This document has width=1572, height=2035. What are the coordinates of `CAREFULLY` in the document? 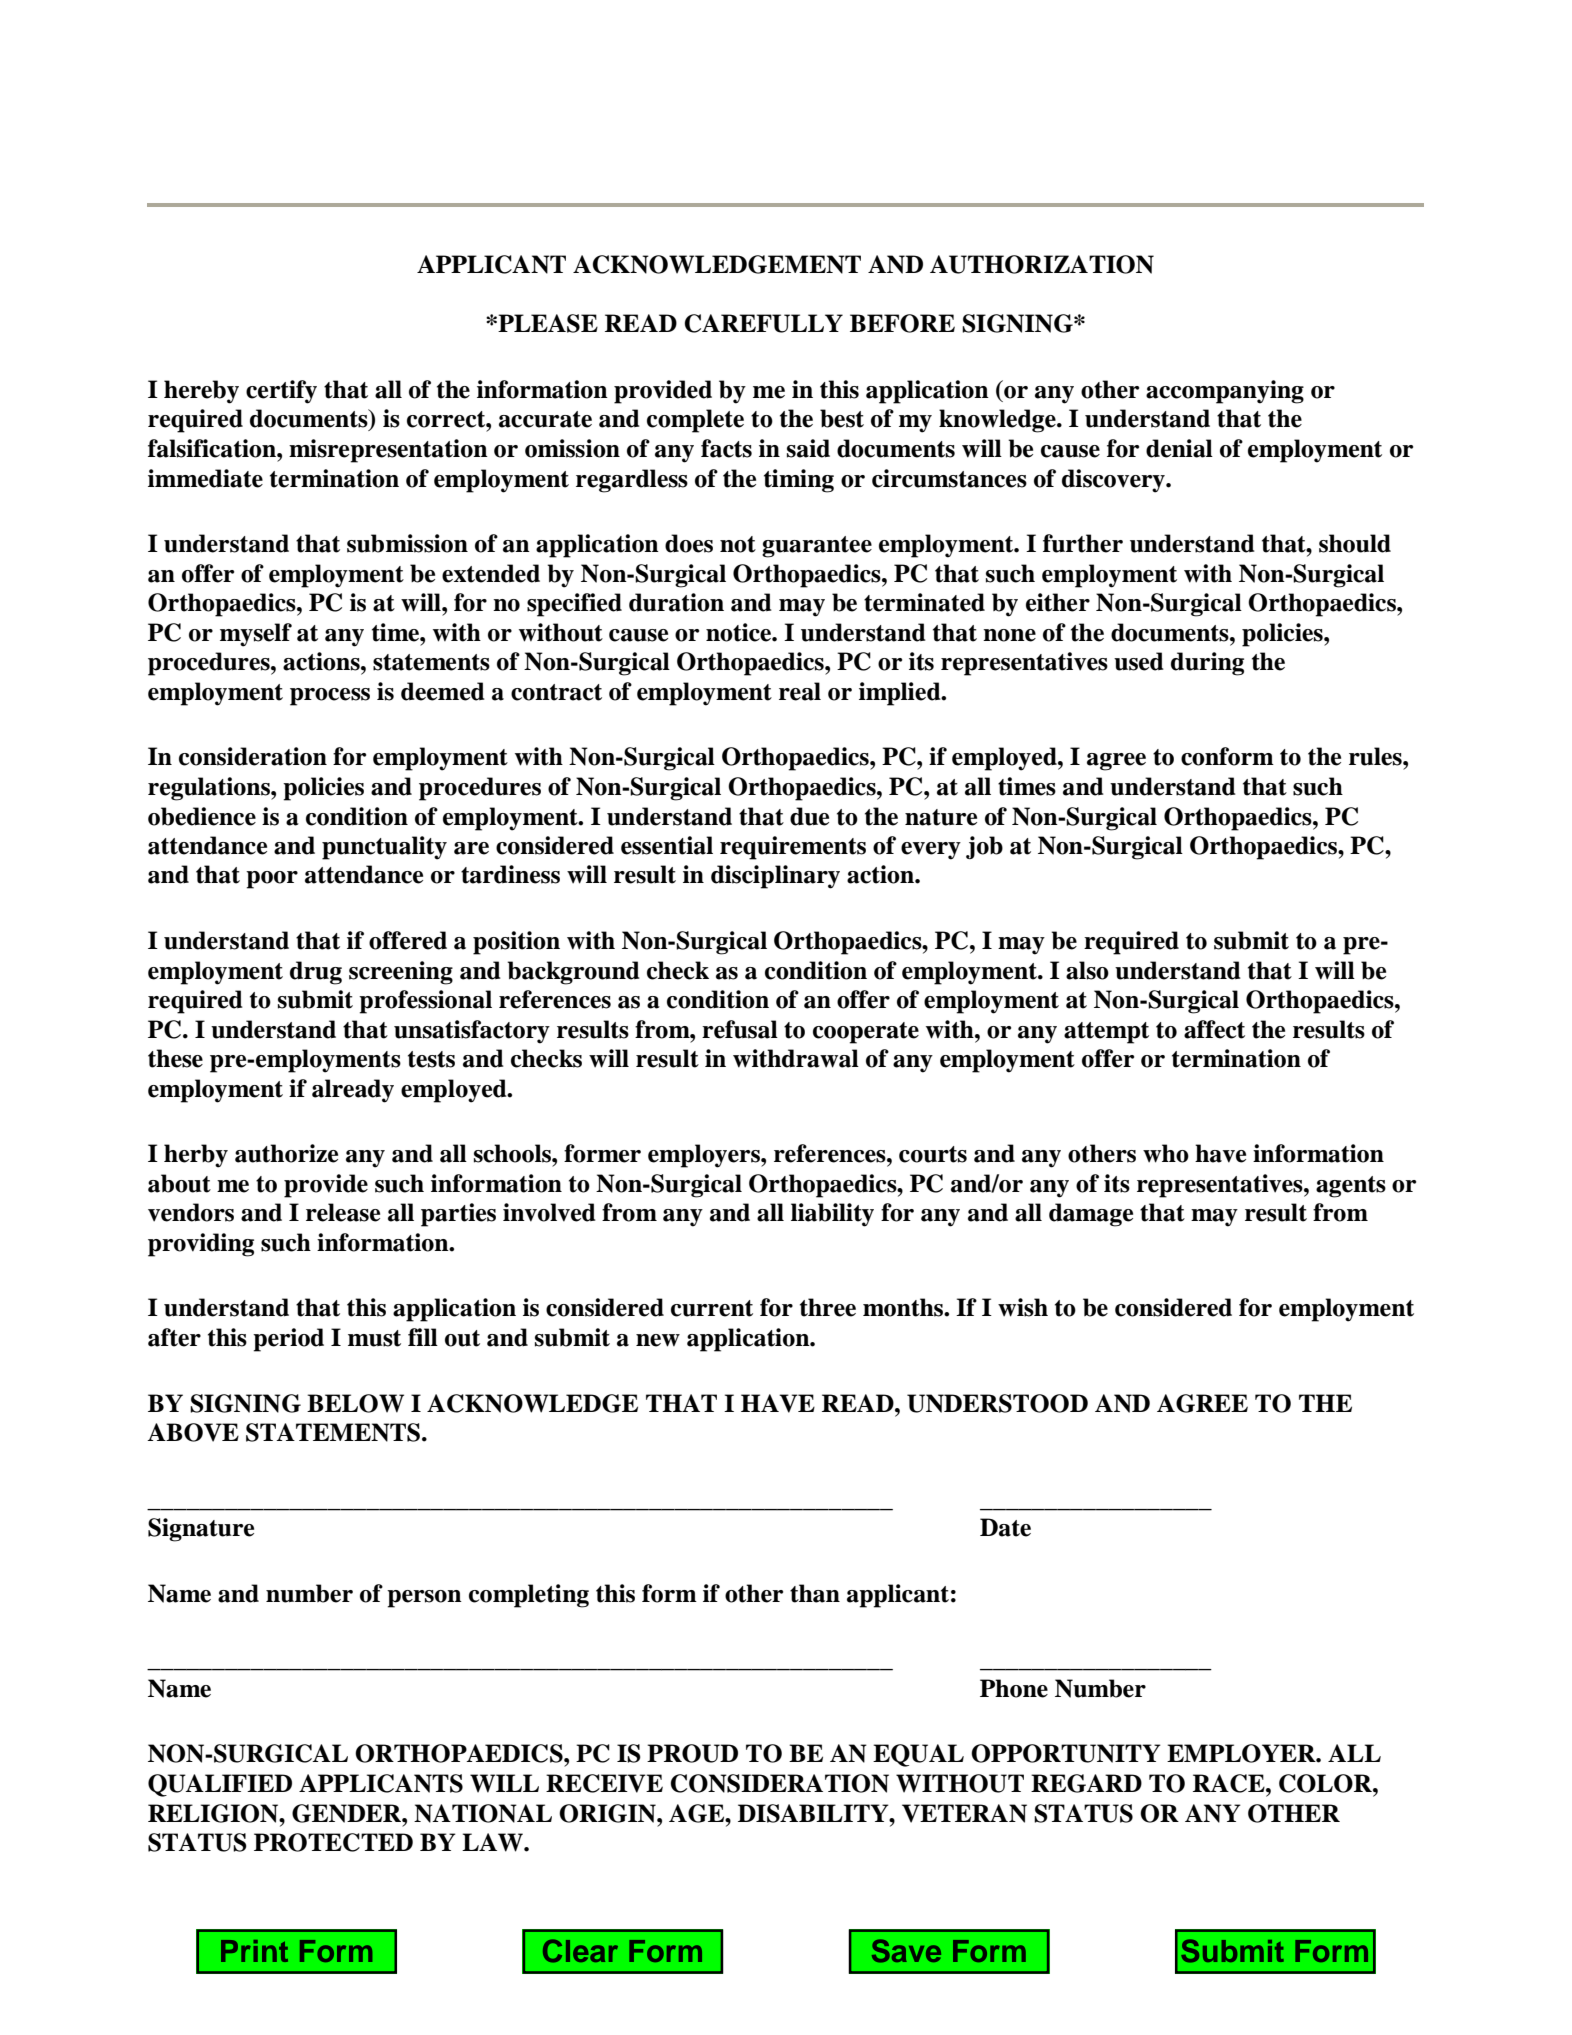 It's located at (764, 323).
